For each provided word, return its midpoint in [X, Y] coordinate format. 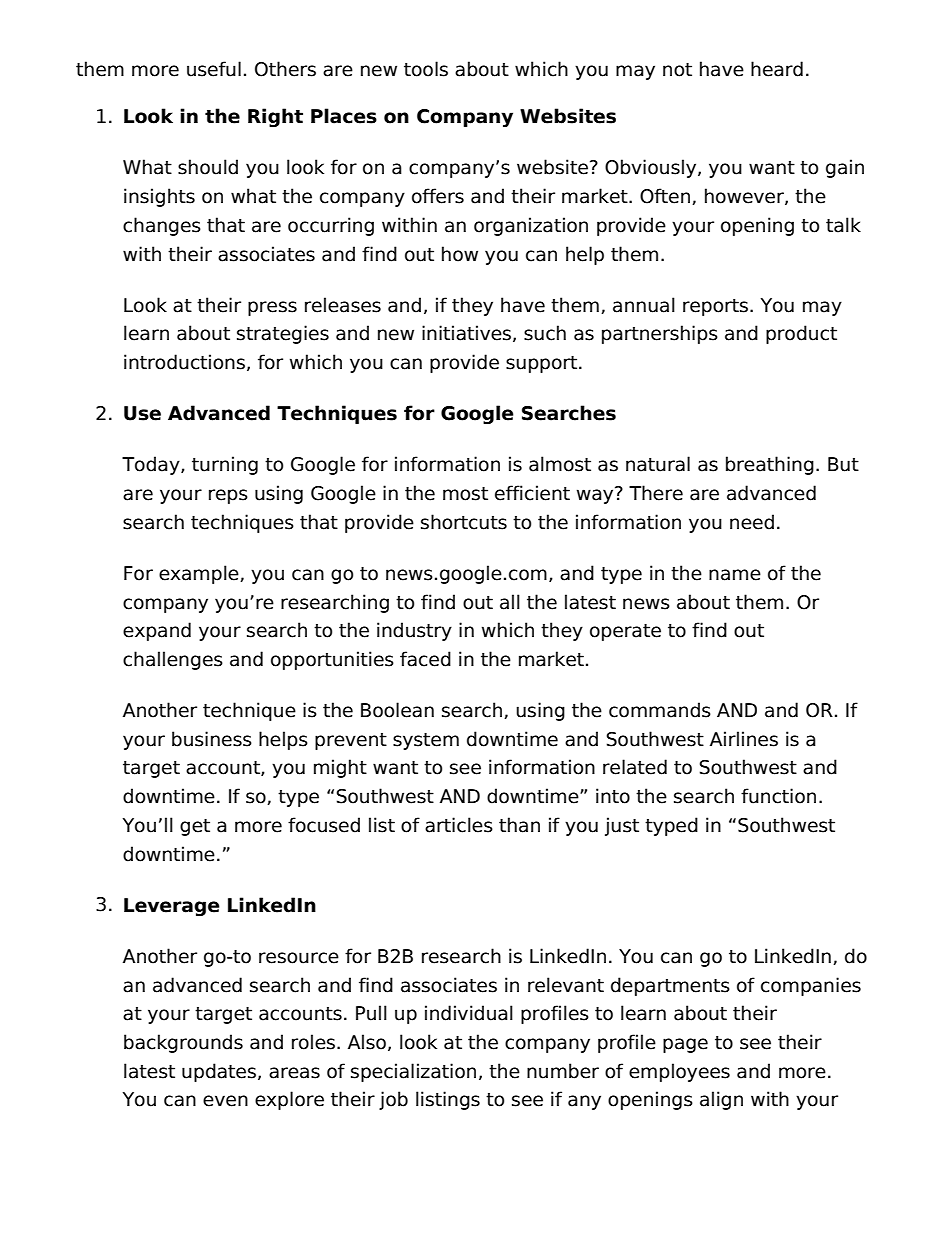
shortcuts [464, 522]
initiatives [466, 333]
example [200, 574]
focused [324, 825]
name [735, 575]
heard [777, 69]
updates [219, 1072]
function [778, 796]
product [801, 334]
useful [214, 69]
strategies [283, 334]
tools [426, 69]
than [519, 825]
